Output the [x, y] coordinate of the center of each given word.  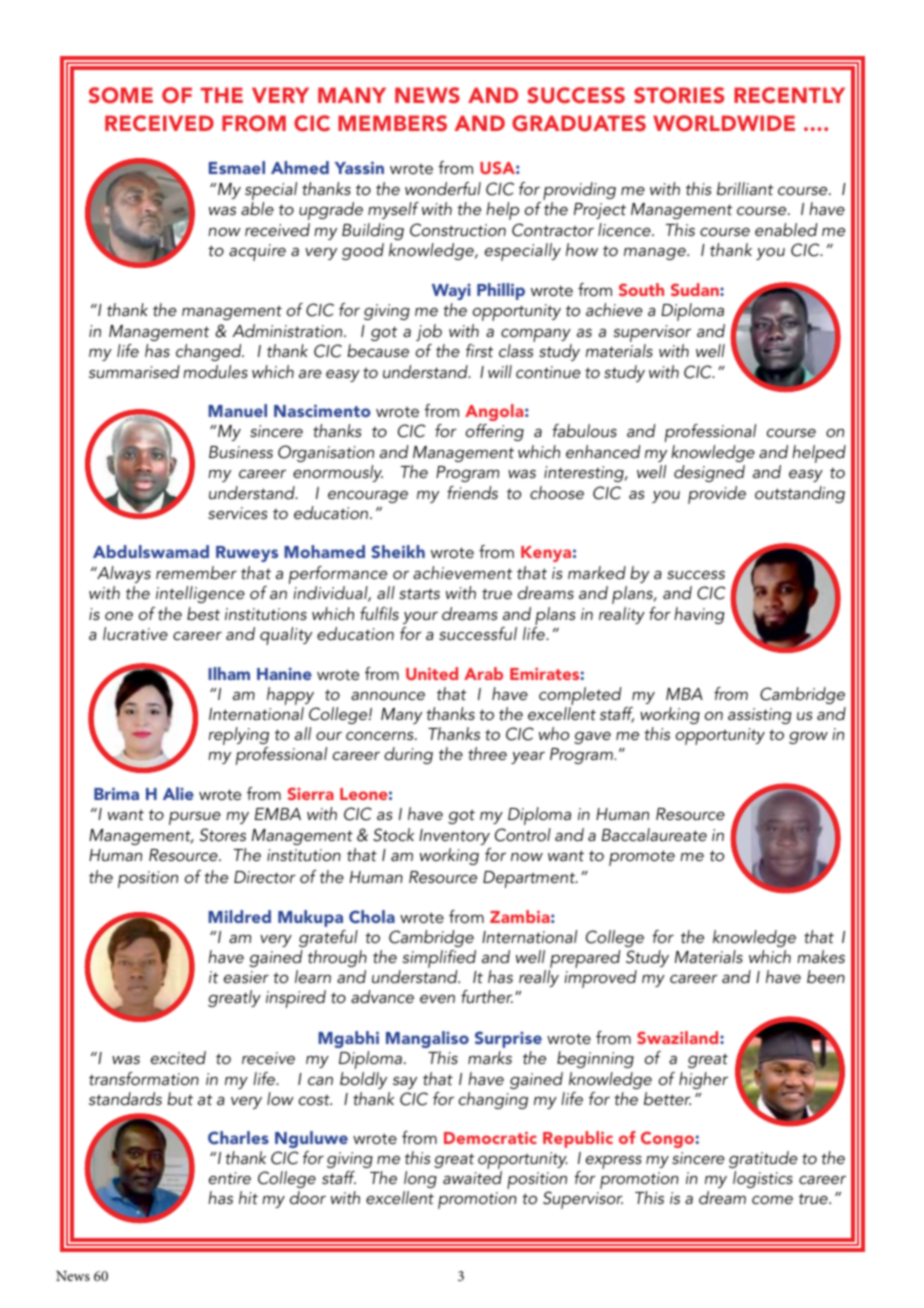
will [500, 371]
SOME [121, 95]
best [203, 613]
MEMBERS [392, 123]
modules [215, 371]
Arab [483, 673]
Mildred [239, 916]
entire [230, 1178]
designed [709, 473]
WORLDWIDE [724, 123]
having [699, 615]
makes [821, 956]
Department [530, 879]
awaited [472, 1177]
